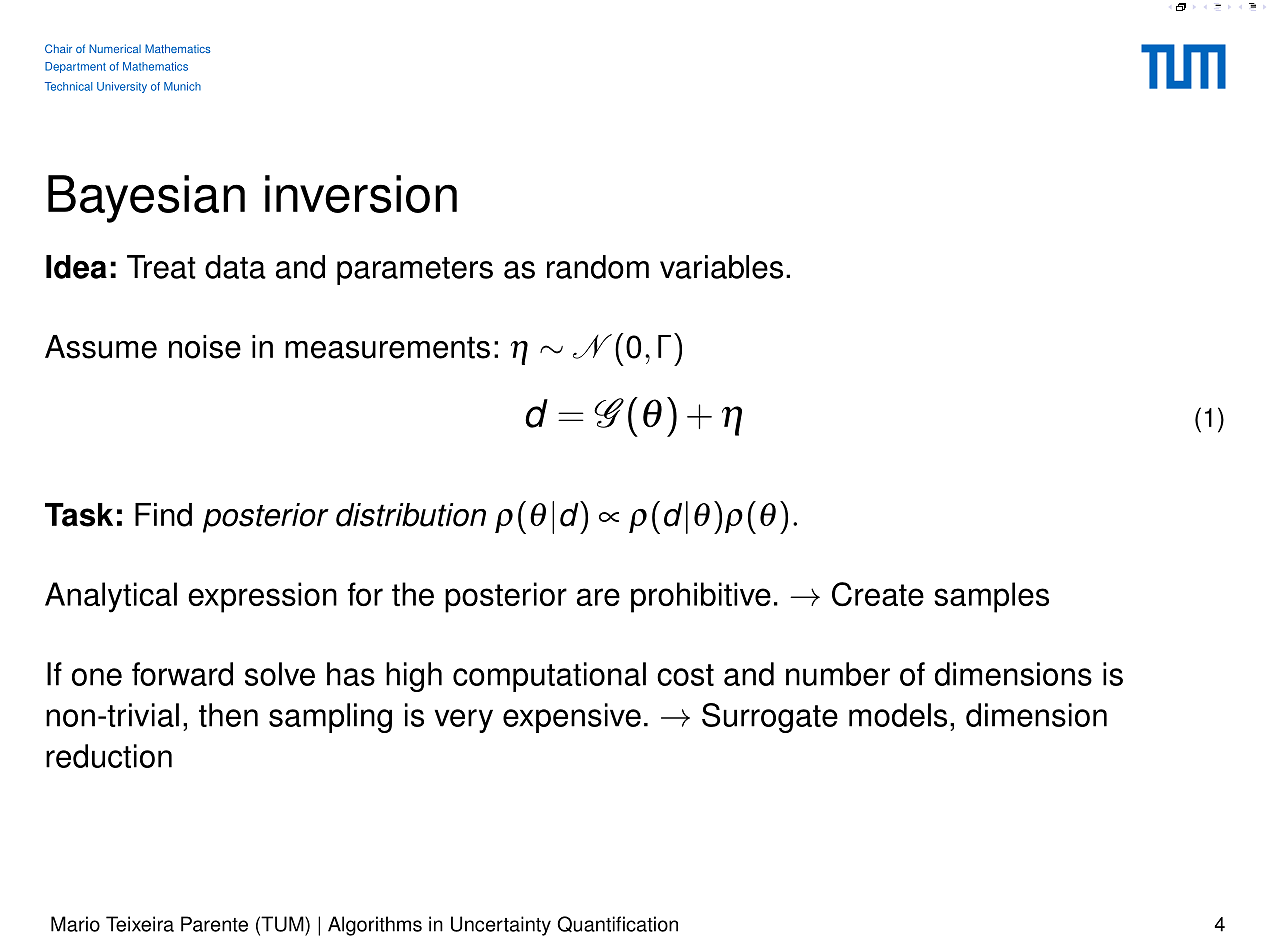 This image has height=952, width=1270. What do you see at coordinates (361, 194) in the image?
I see `inversion` at bounding box center [361, 194].
